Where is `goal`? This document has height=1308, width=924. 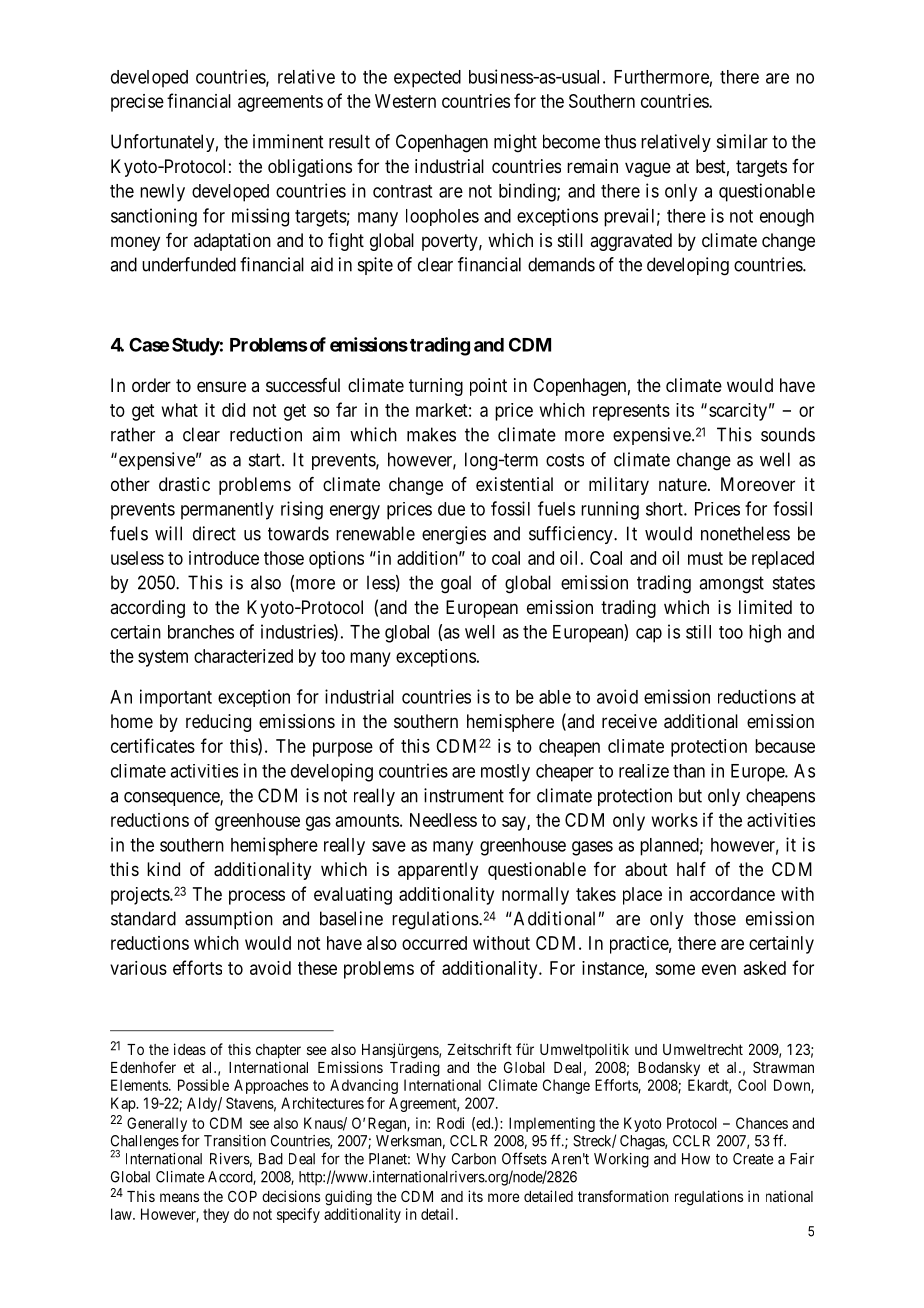
goal is located at coordinates (456, 584).
